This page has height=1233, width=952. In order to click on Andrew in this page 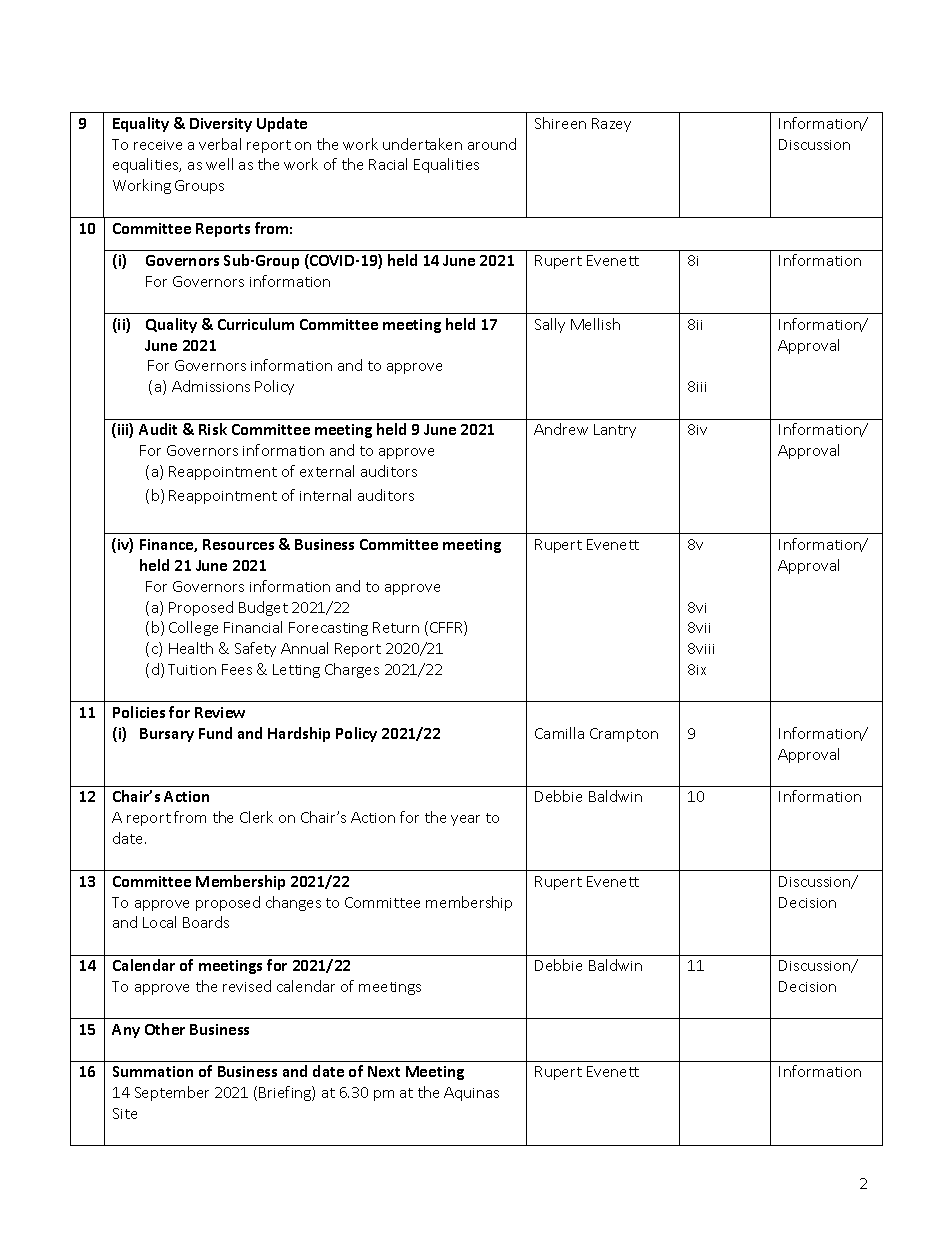, I will do `click(561, 429)`.
